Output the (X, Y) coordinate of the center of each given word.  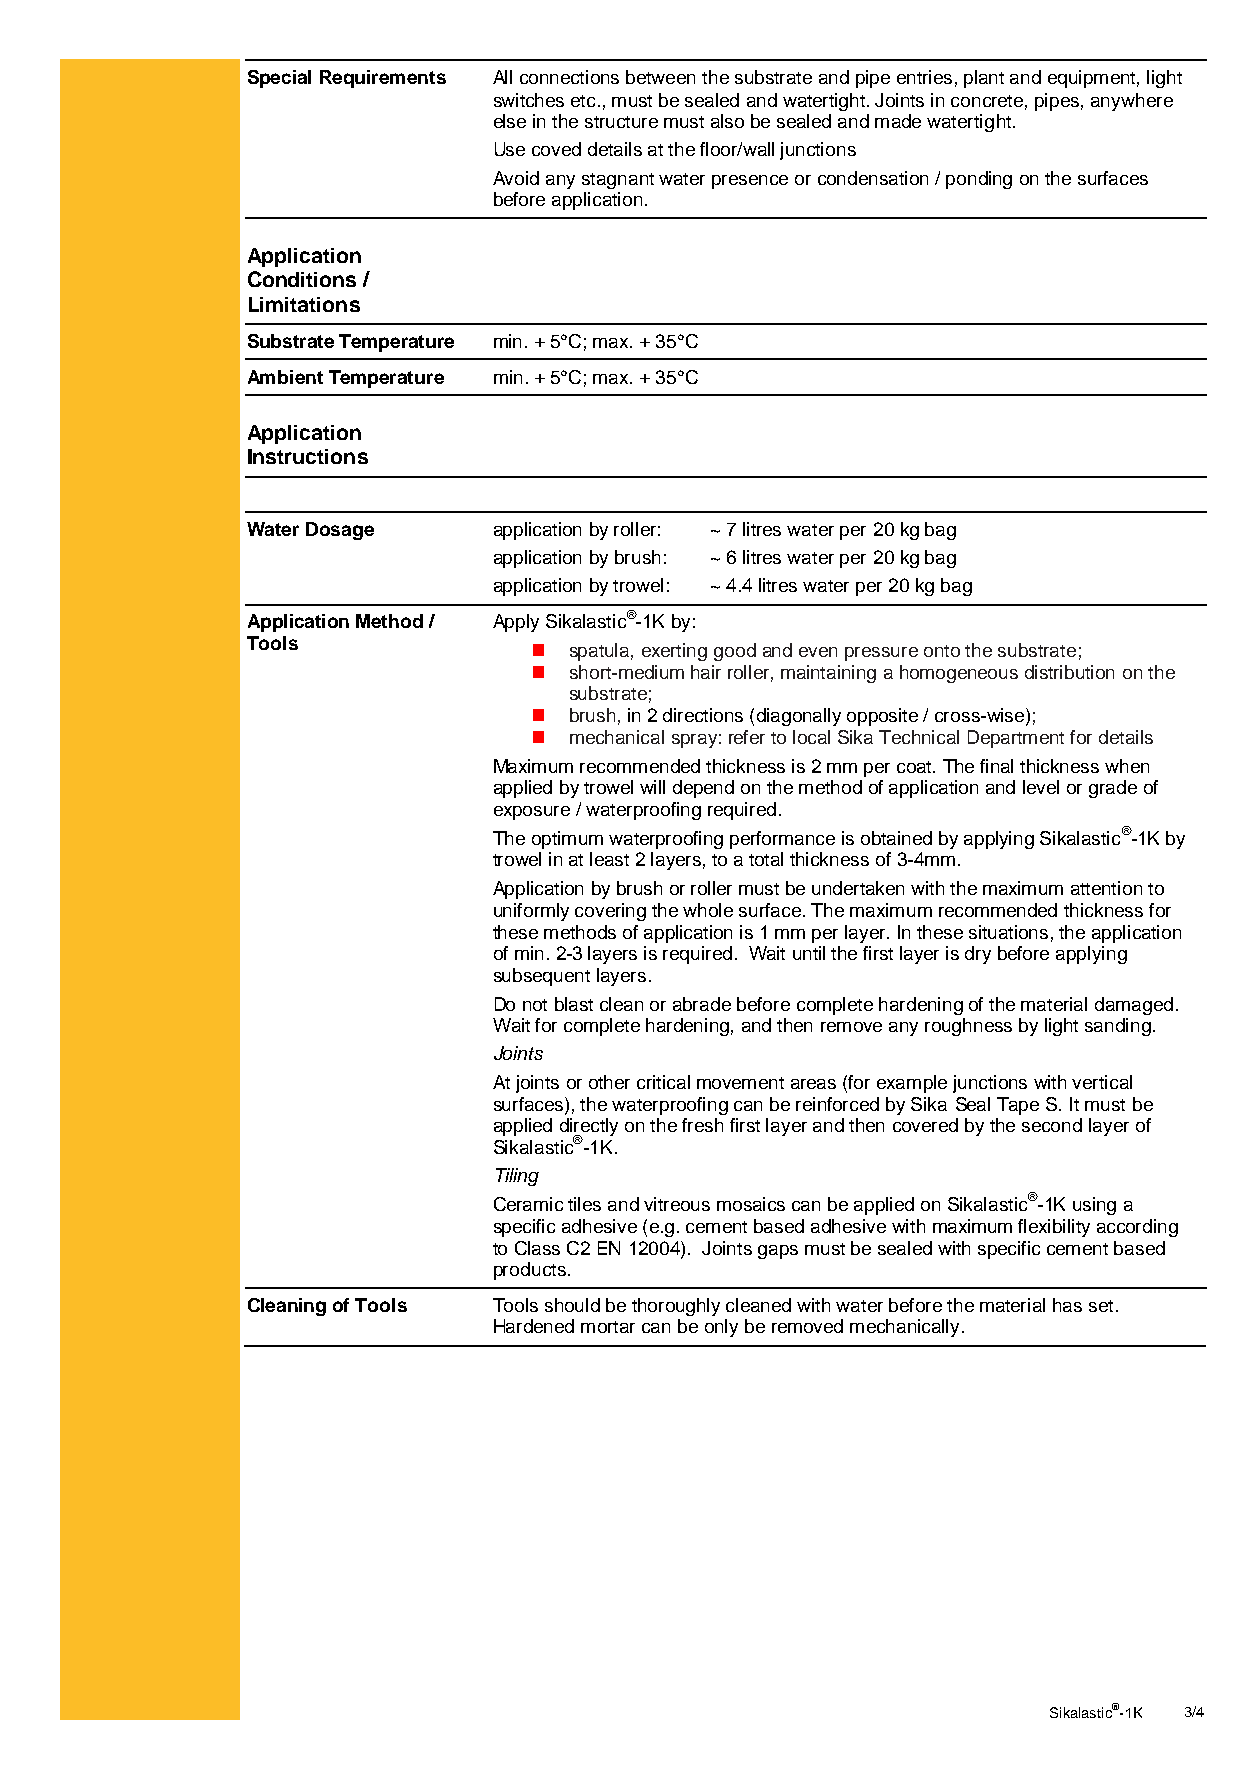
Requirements (383, 79)
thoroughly (676, 1307)
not (535, 1005)
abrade (702, 1004)
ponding (979, 180)
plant (984, 79)
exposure (532, 813)
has (1067, 1305)
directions (703, 715)
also (727, 121)
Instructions (308, 456)
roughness (968, 1027)
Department (1016, 739)
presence (750, 182)
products (530, 1271)
